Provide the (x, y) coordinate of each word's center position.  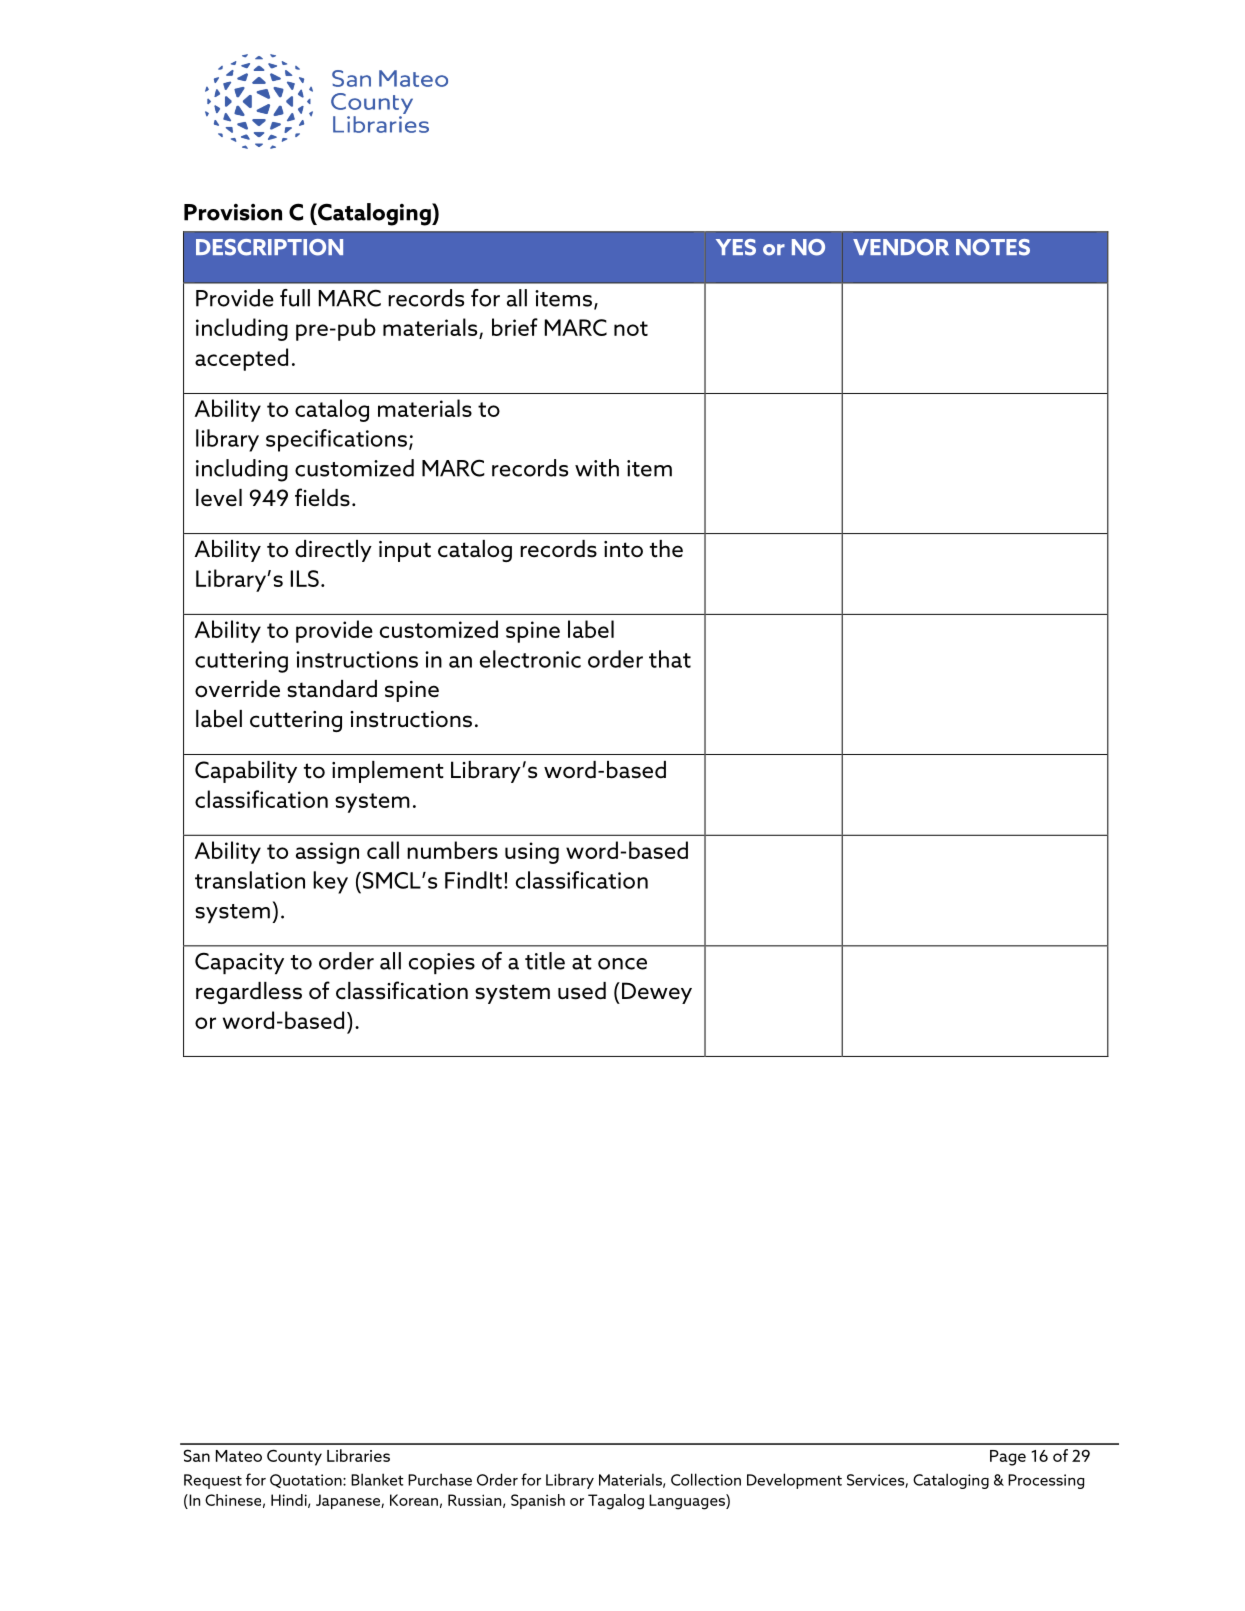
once (622, 964)
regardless (249, 993)
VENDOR (901, 247)
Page (1008, 1458)
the (666, 549)
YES (736, 247)
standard (332, 689)
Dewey (657, 993)
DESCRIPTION (269, 247)
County (294, 1457)
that (670, 659)
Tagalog (616, 1502)
